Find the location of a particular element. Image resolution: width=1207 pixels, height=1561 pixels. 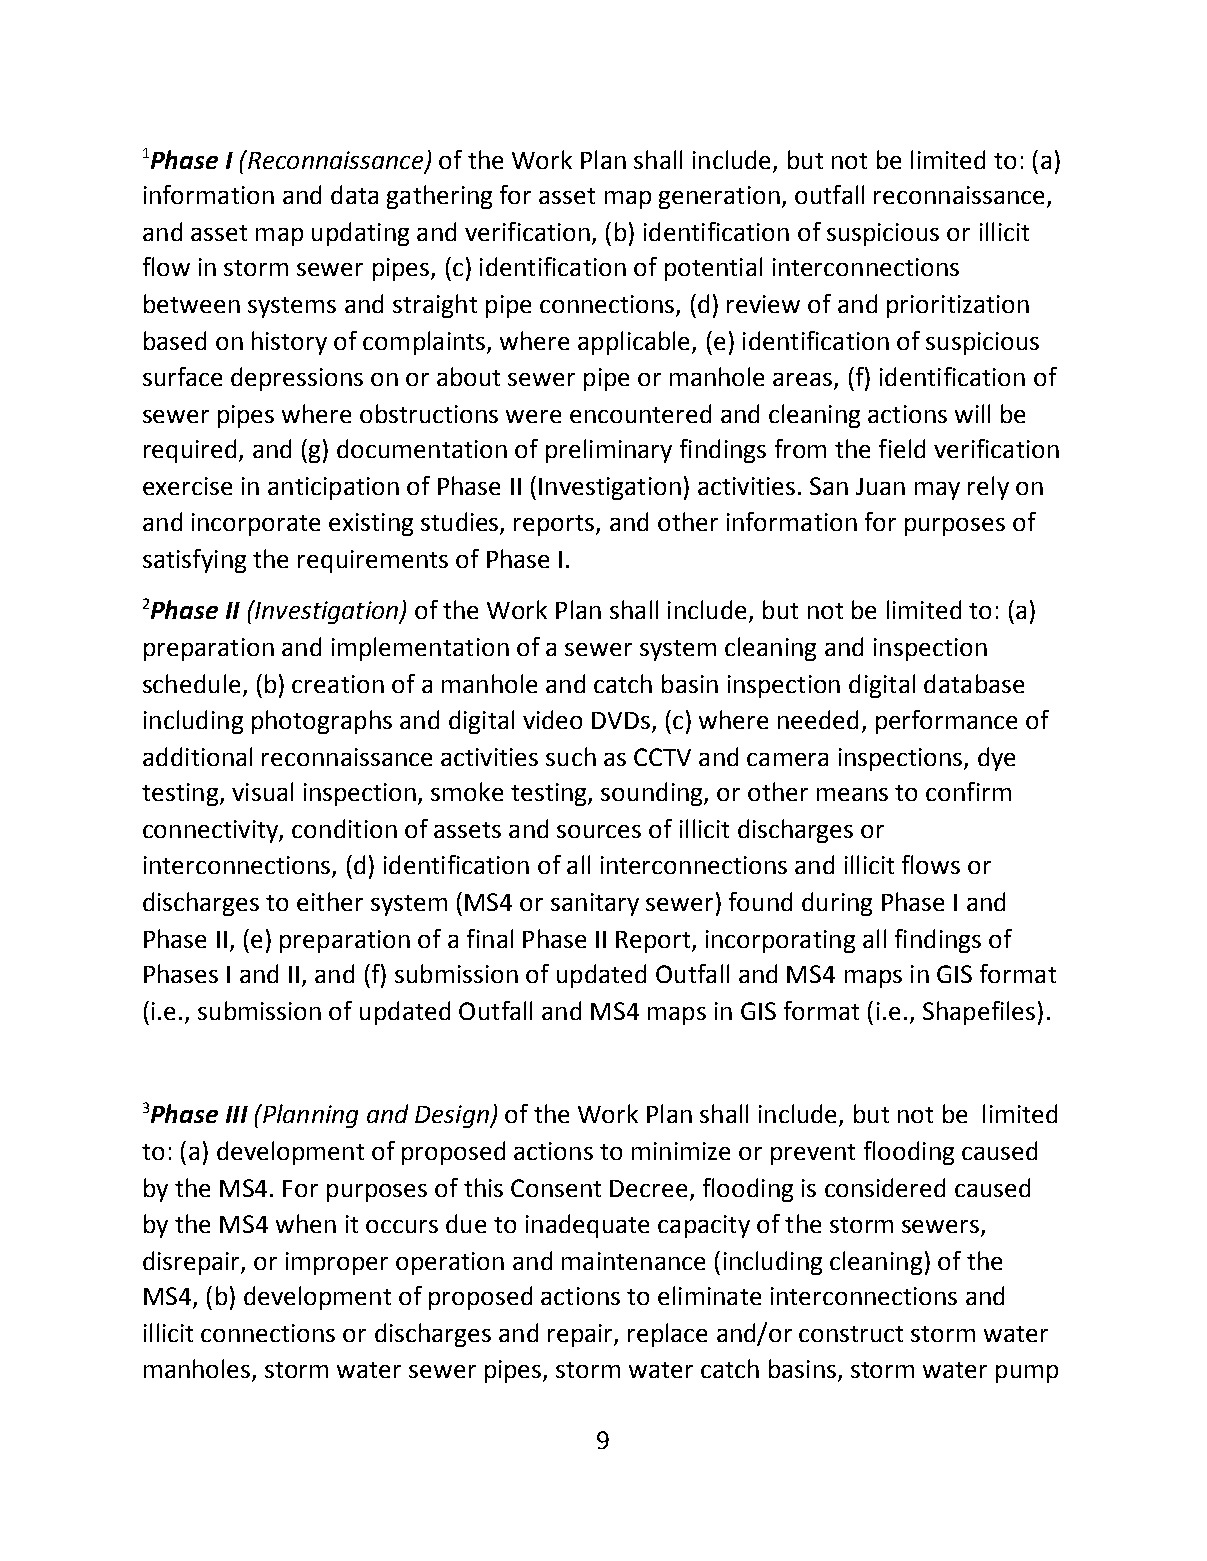

during is located at coordinates (837, 904).
